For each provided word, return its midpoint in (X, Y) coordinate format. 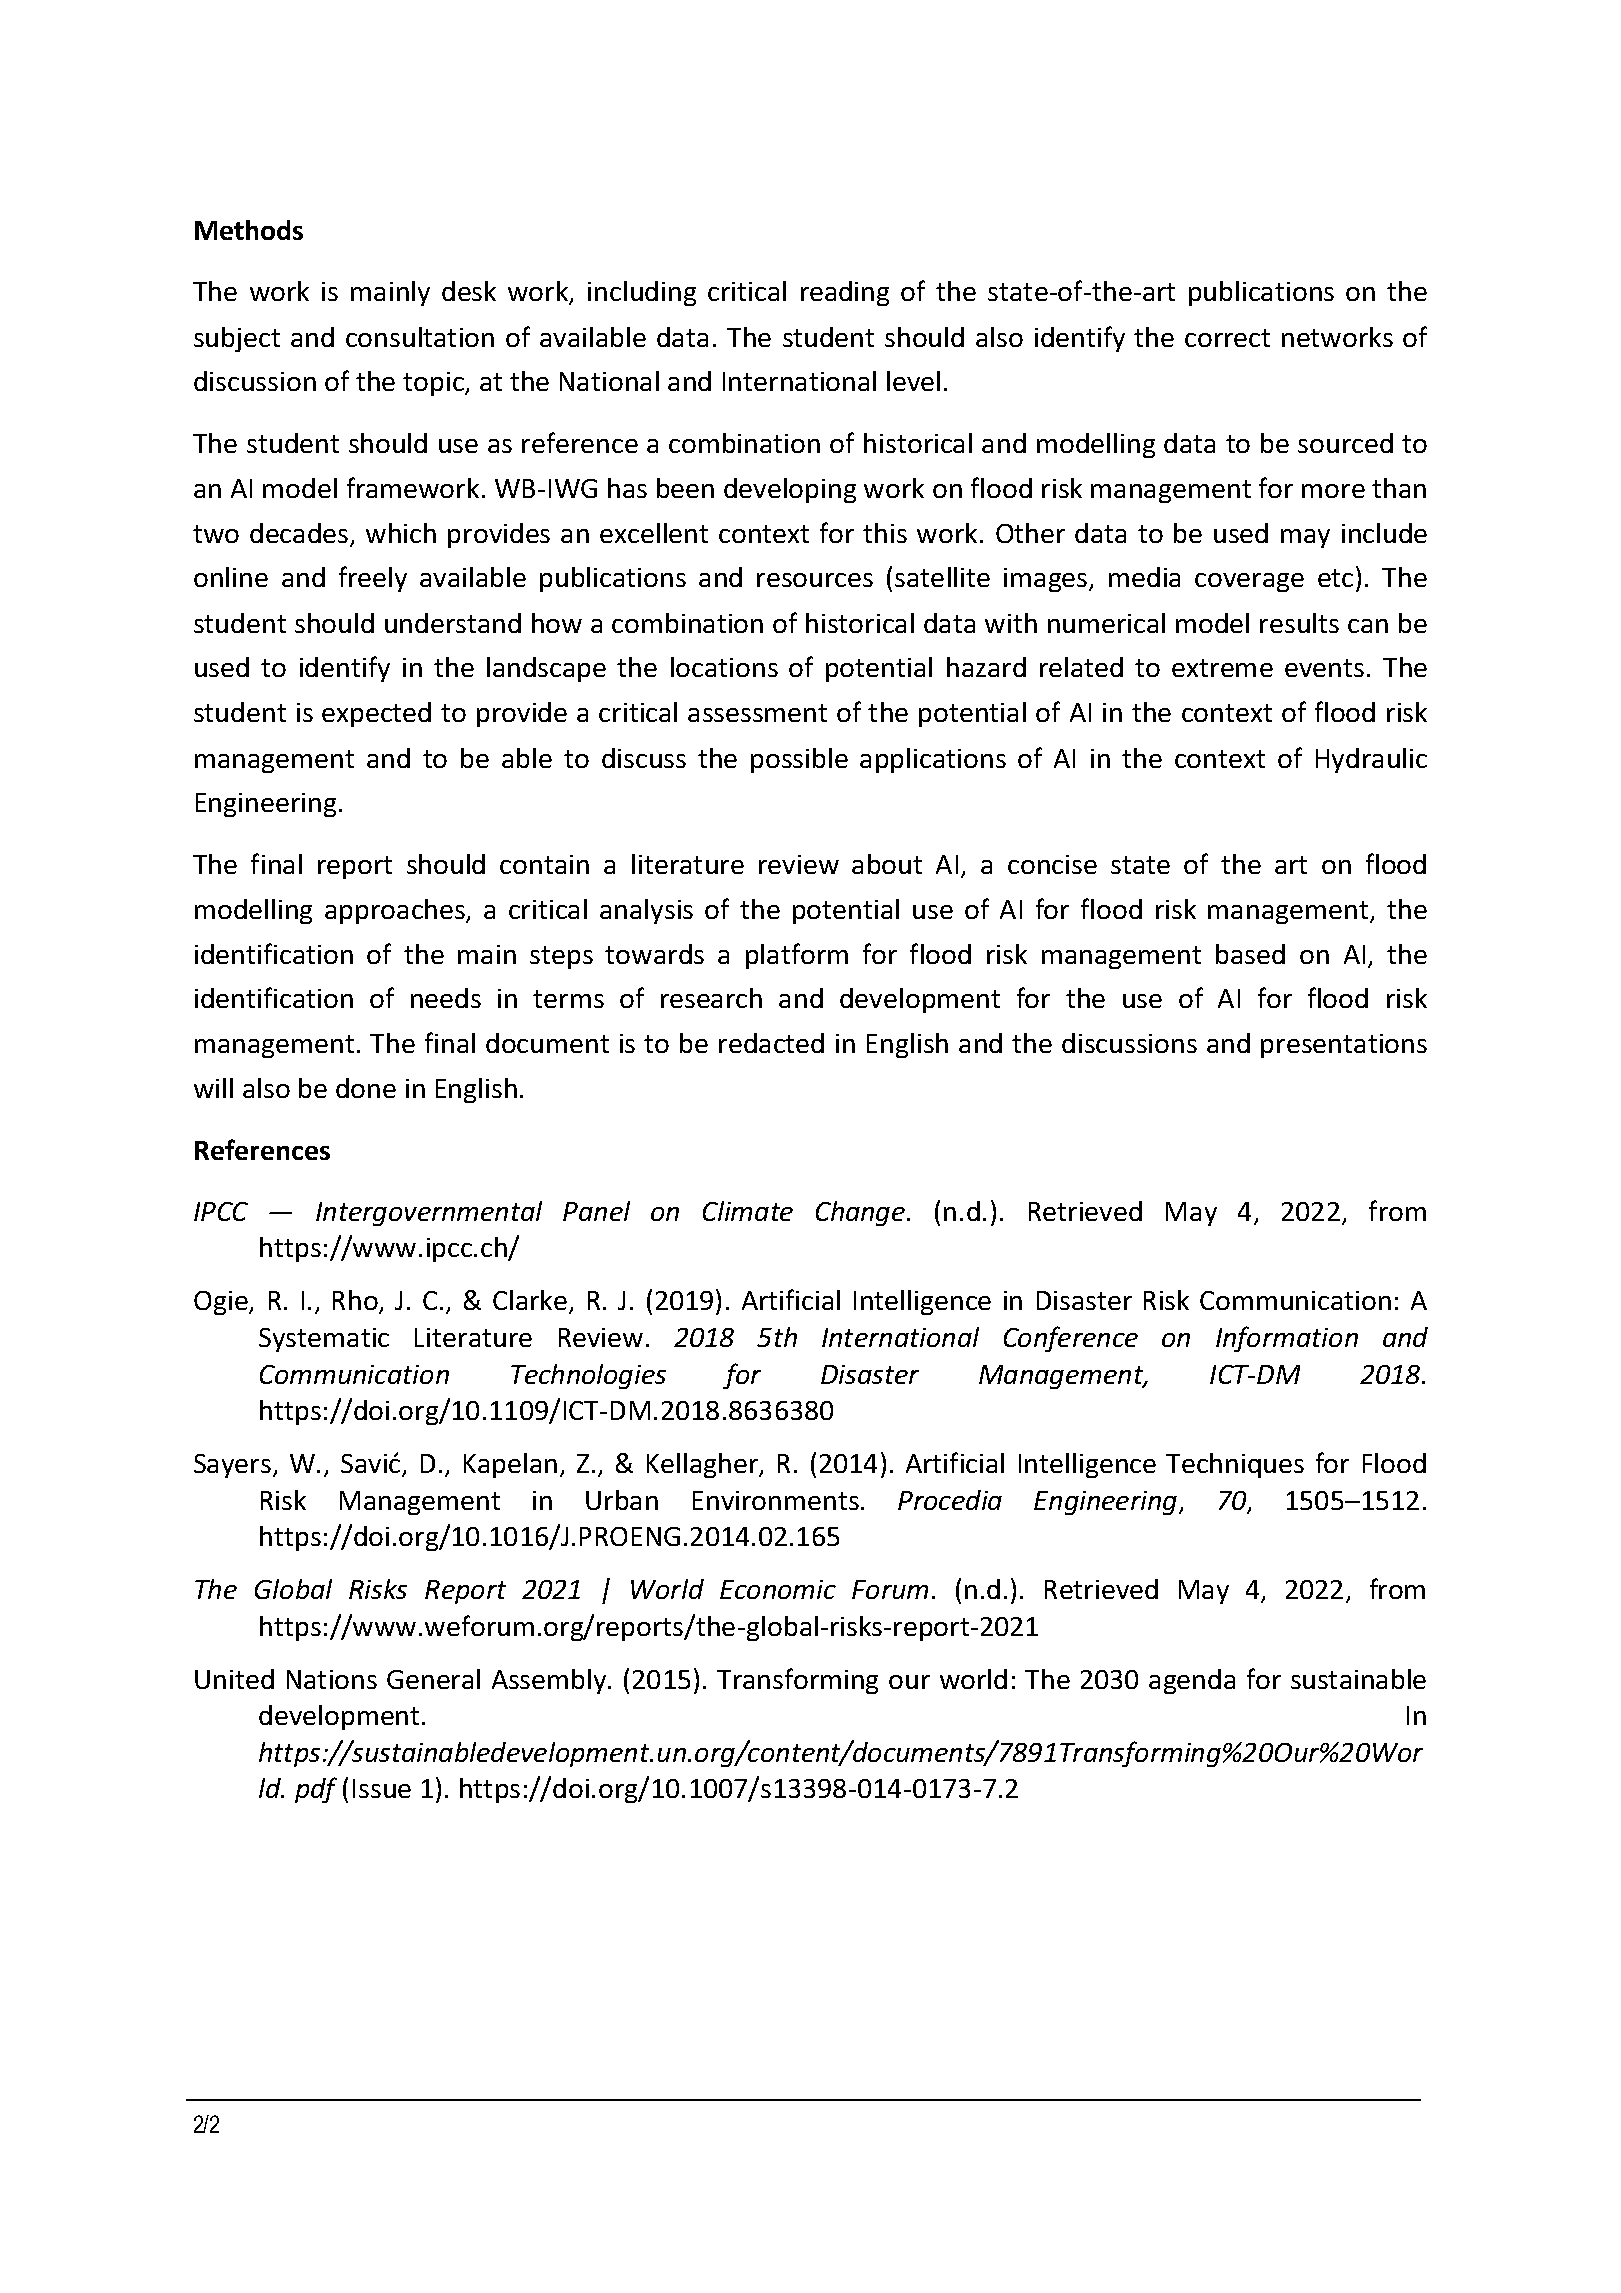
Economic (778, 1589)
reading (845, 293)
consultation (420, 337)
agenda (1192, 1681)
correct (1227, 338)
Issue (382, 1788)
